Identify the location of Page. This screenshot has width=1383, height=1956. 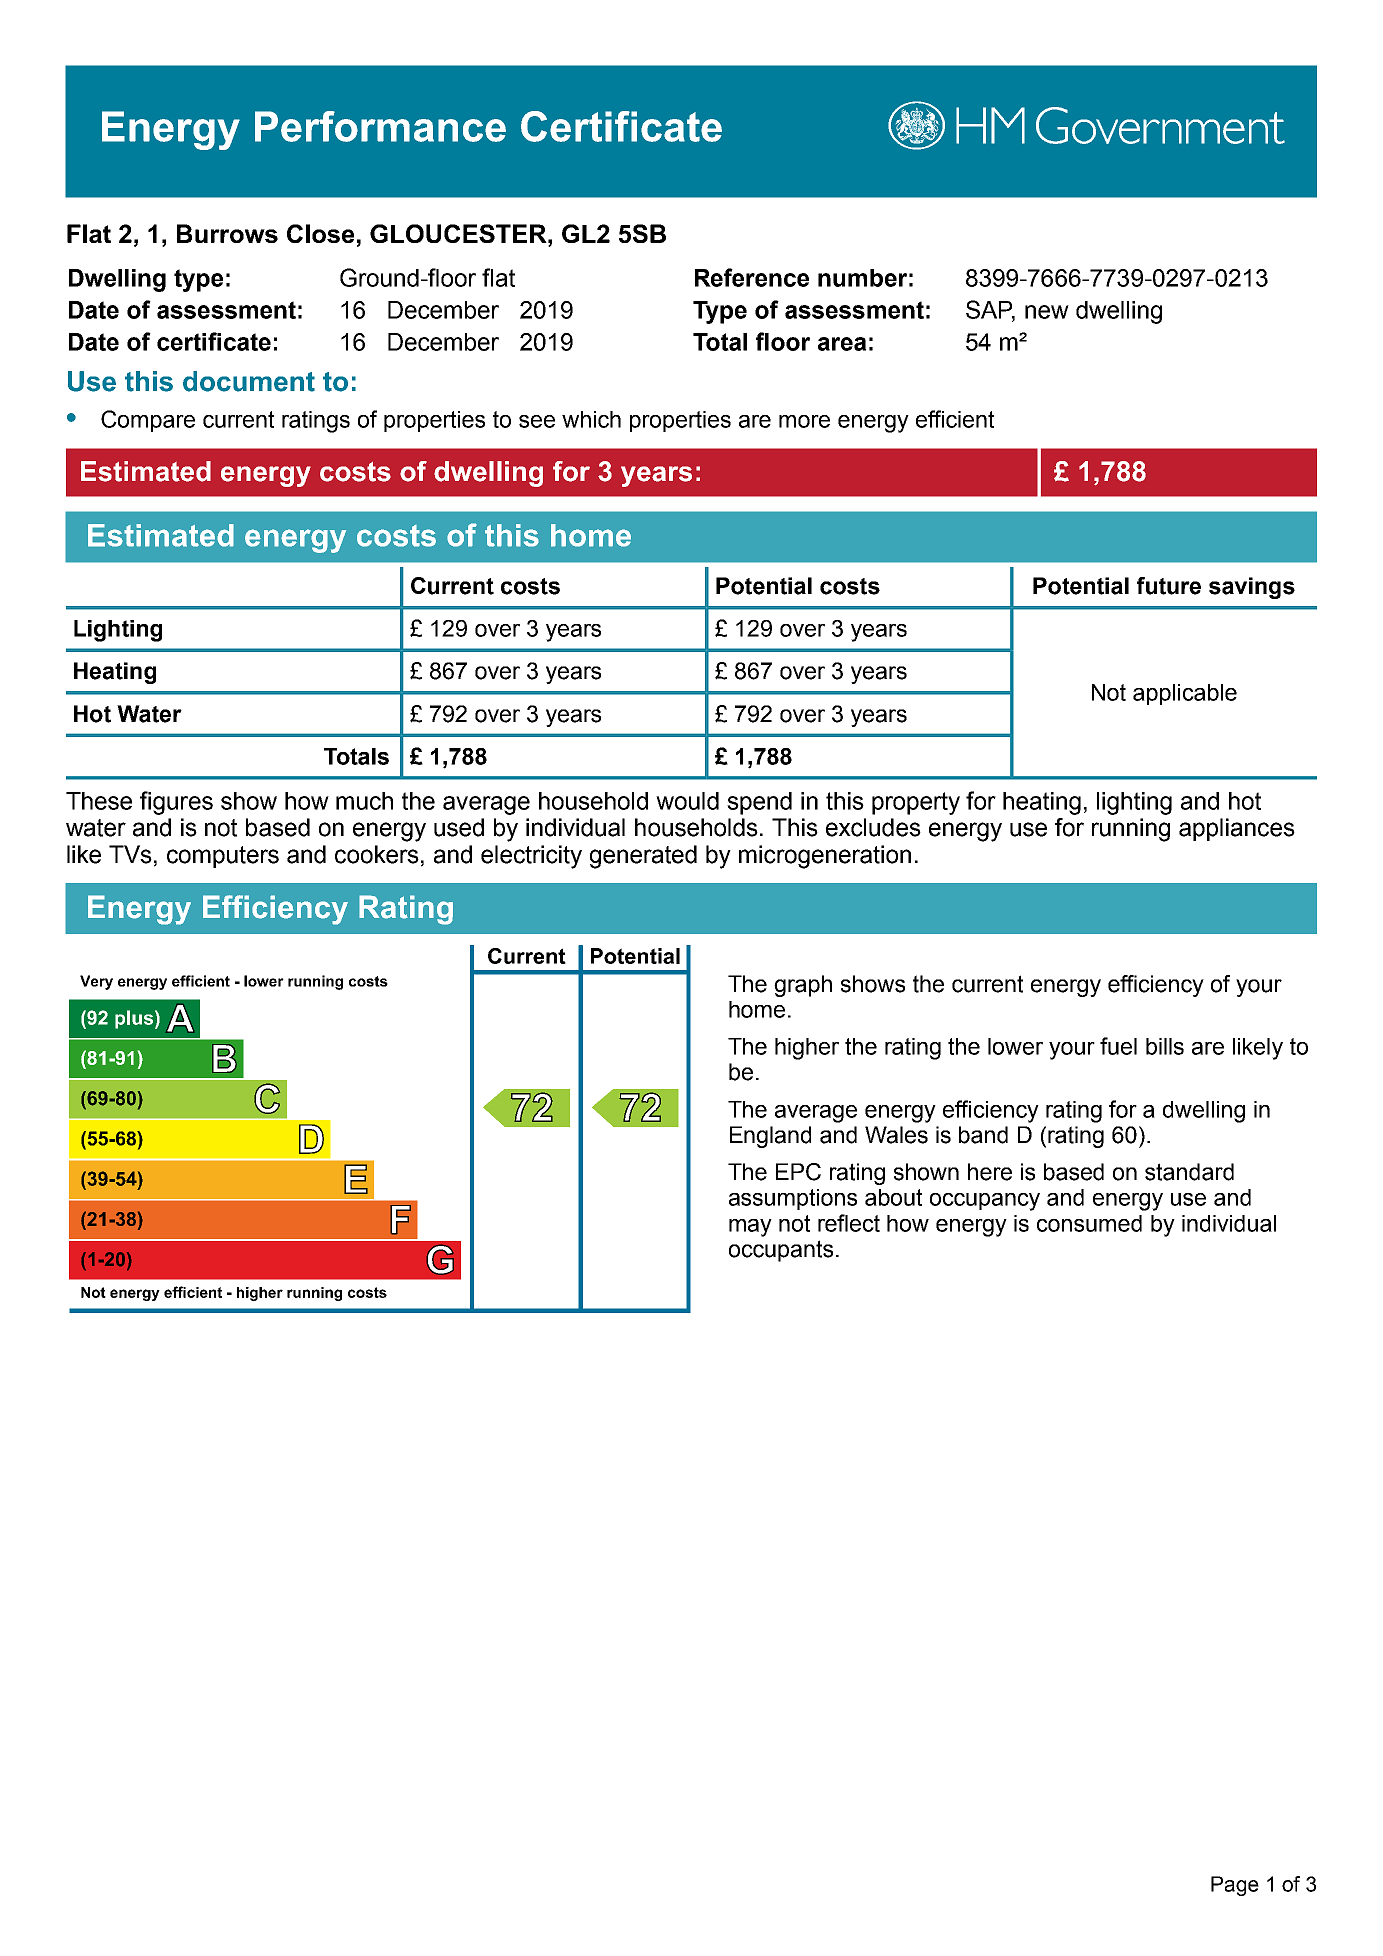
(1235, 1886).
